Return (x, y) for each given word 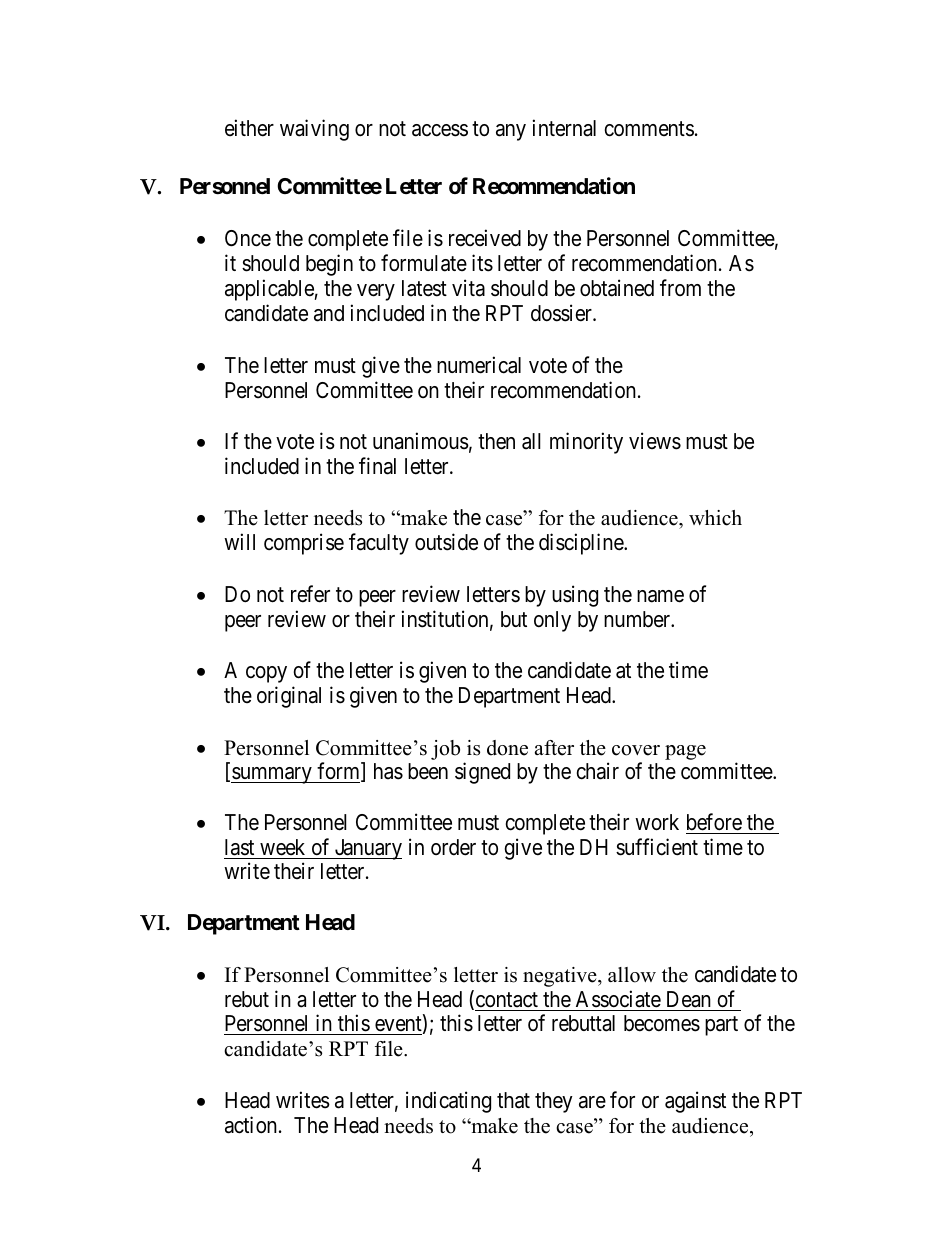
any (511, 132)
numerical (479, 365)
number (638, 619)
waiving (314, 130)
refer (310, 594)
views (655, 441)
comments (649, 129)
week (282, 847)
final (377, 466)
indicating (448, 1102)
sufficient (657, 847)
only (552, 621)
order (453, 847)
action (251, 1125)
